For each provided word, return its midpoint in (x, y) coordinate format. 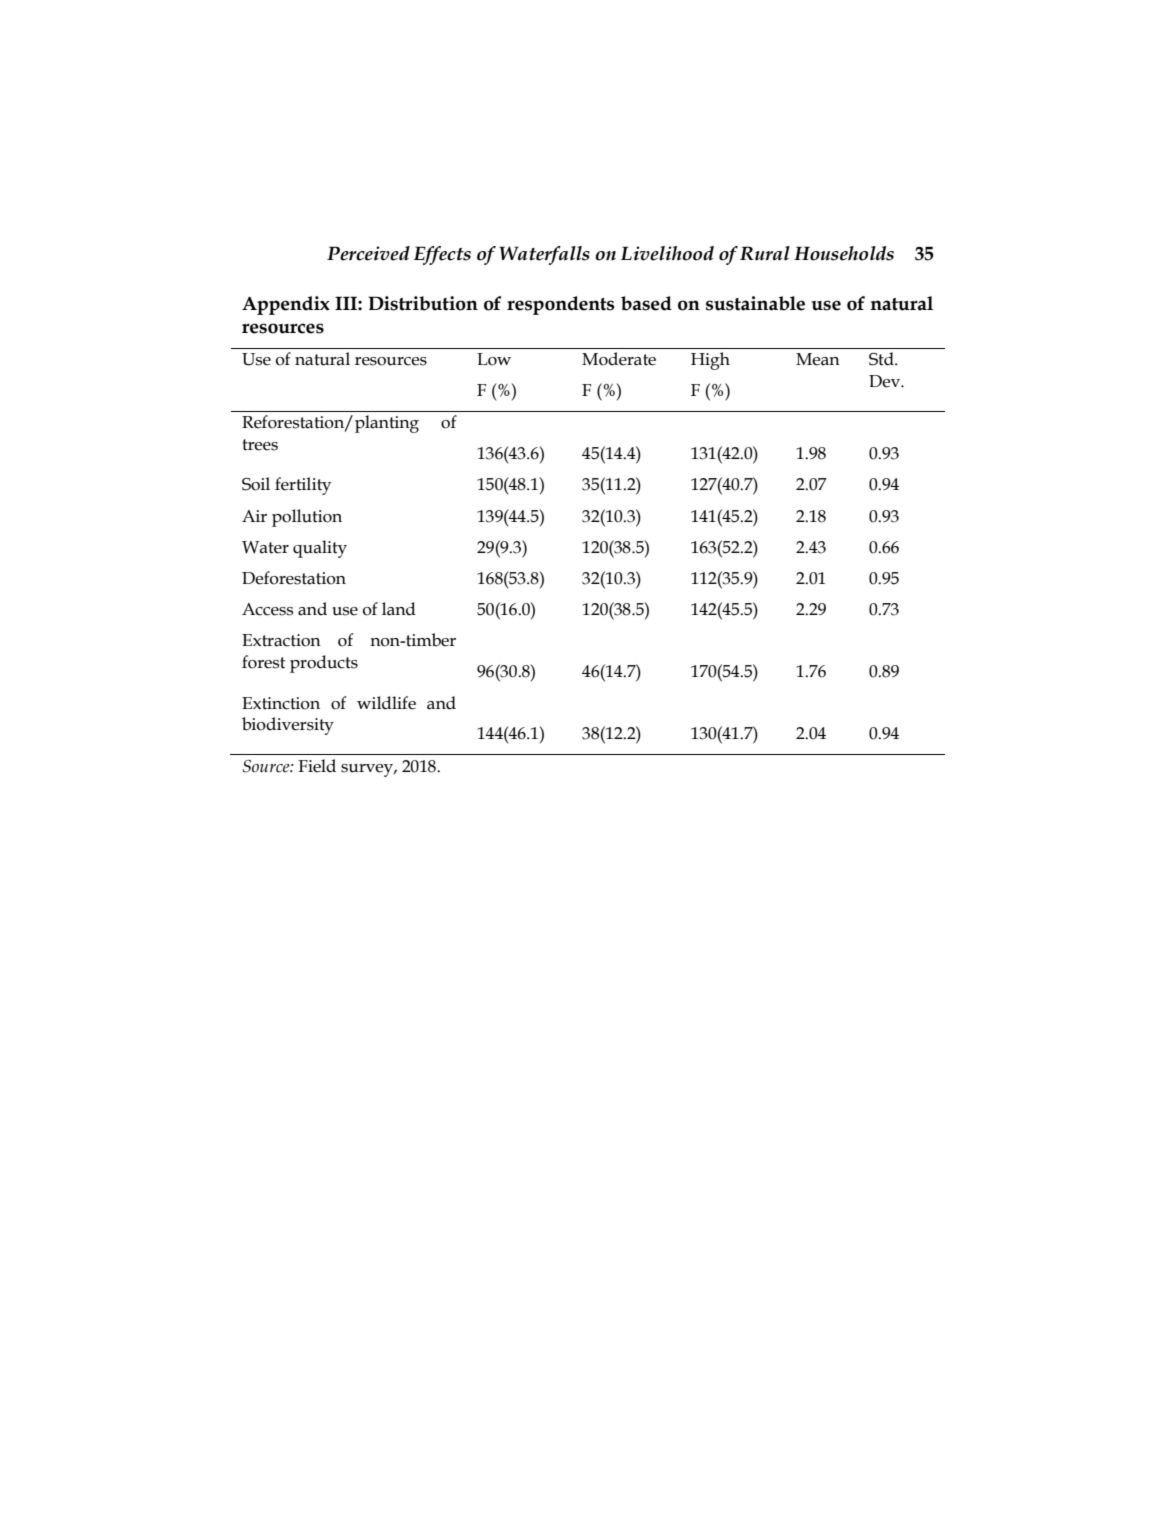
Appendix (286, 305)
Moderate (619, 359)
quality (320, 549)
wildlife (386, 703)
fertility (303, 486)
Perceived (368, 253)
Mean (818, 359)
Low (494, 359)
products (324, 664)
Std (882, 359)
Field (317, 766)
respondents (560, 305)
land (399, 609)
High (710, 361)
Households (844, 253)
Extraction (281, 640)
